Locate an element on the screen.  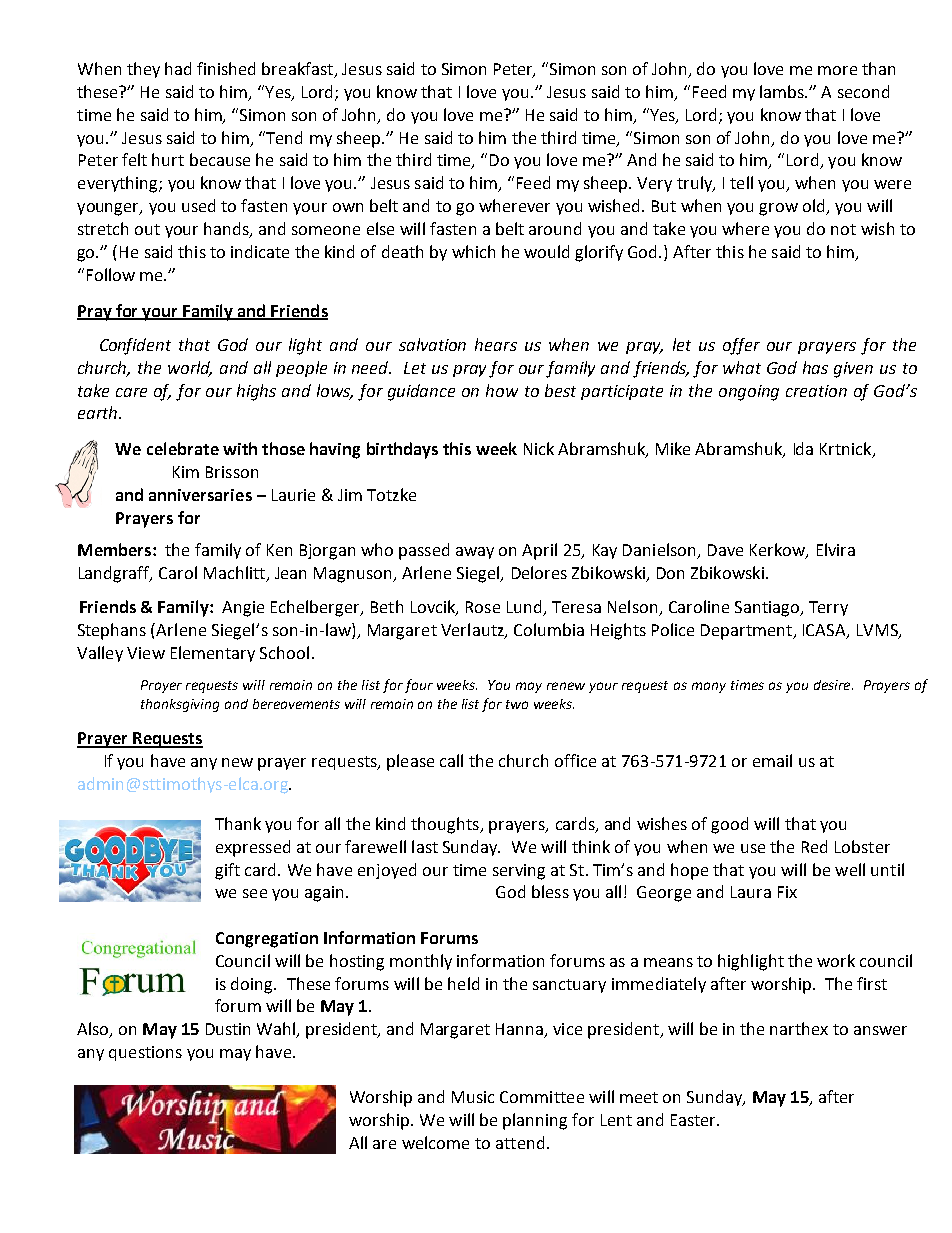
serving is located at coordinates (519, 872).
